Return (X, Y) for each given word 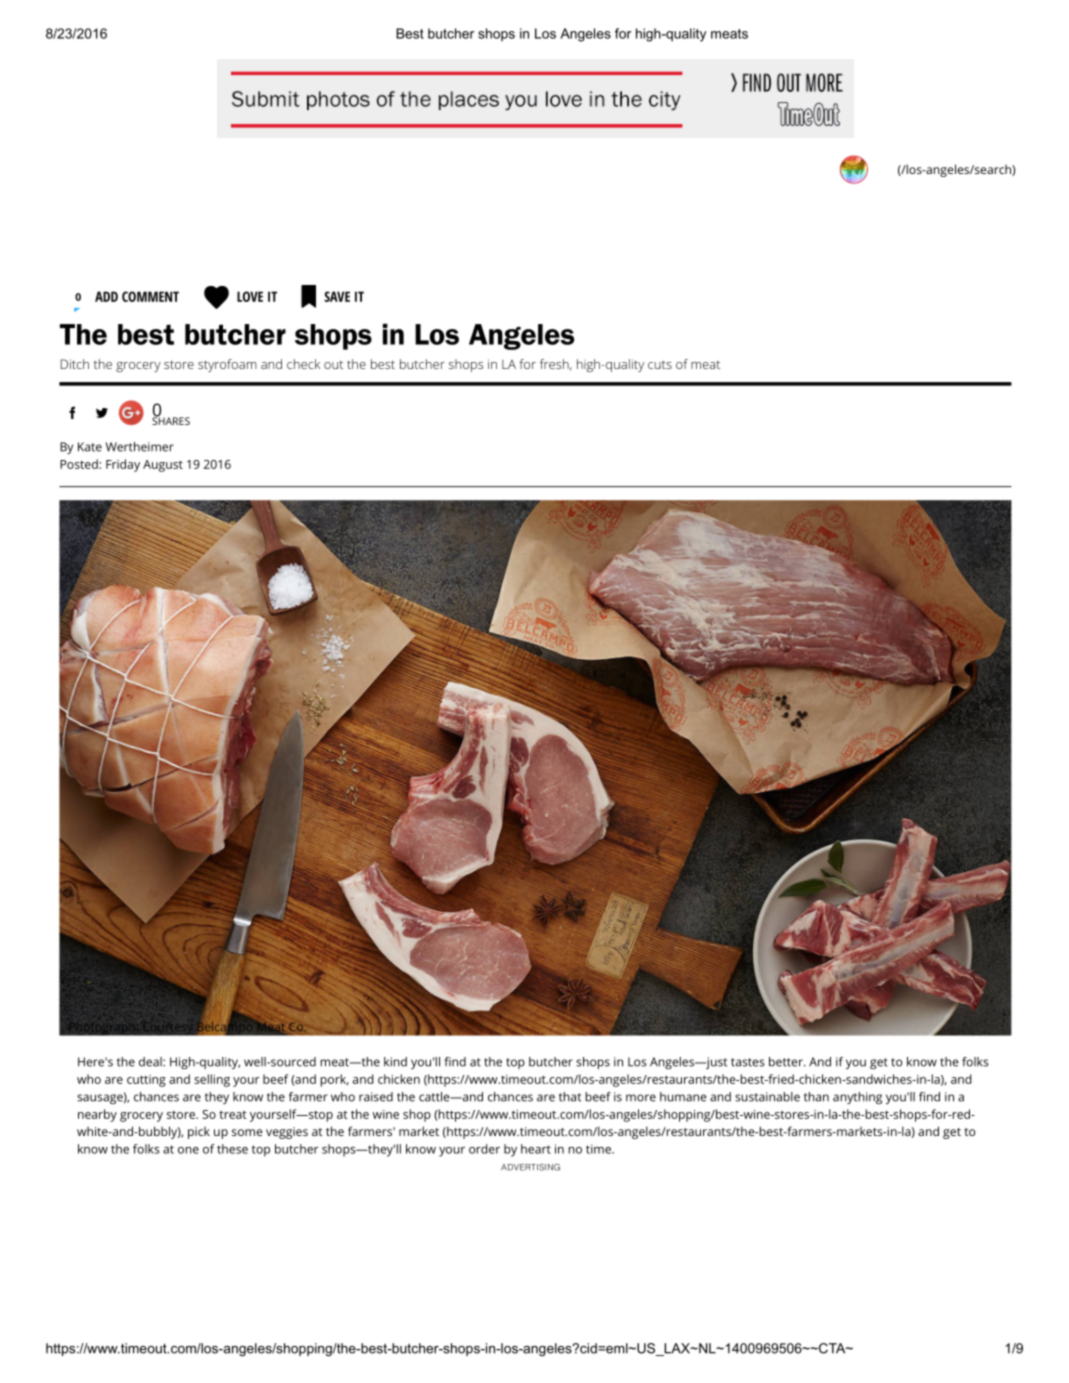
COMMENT (150, 296)
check (303, 364)
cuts (660, 364)
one (188, 1150)
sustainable (767, 1097)
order (484, 1149)
